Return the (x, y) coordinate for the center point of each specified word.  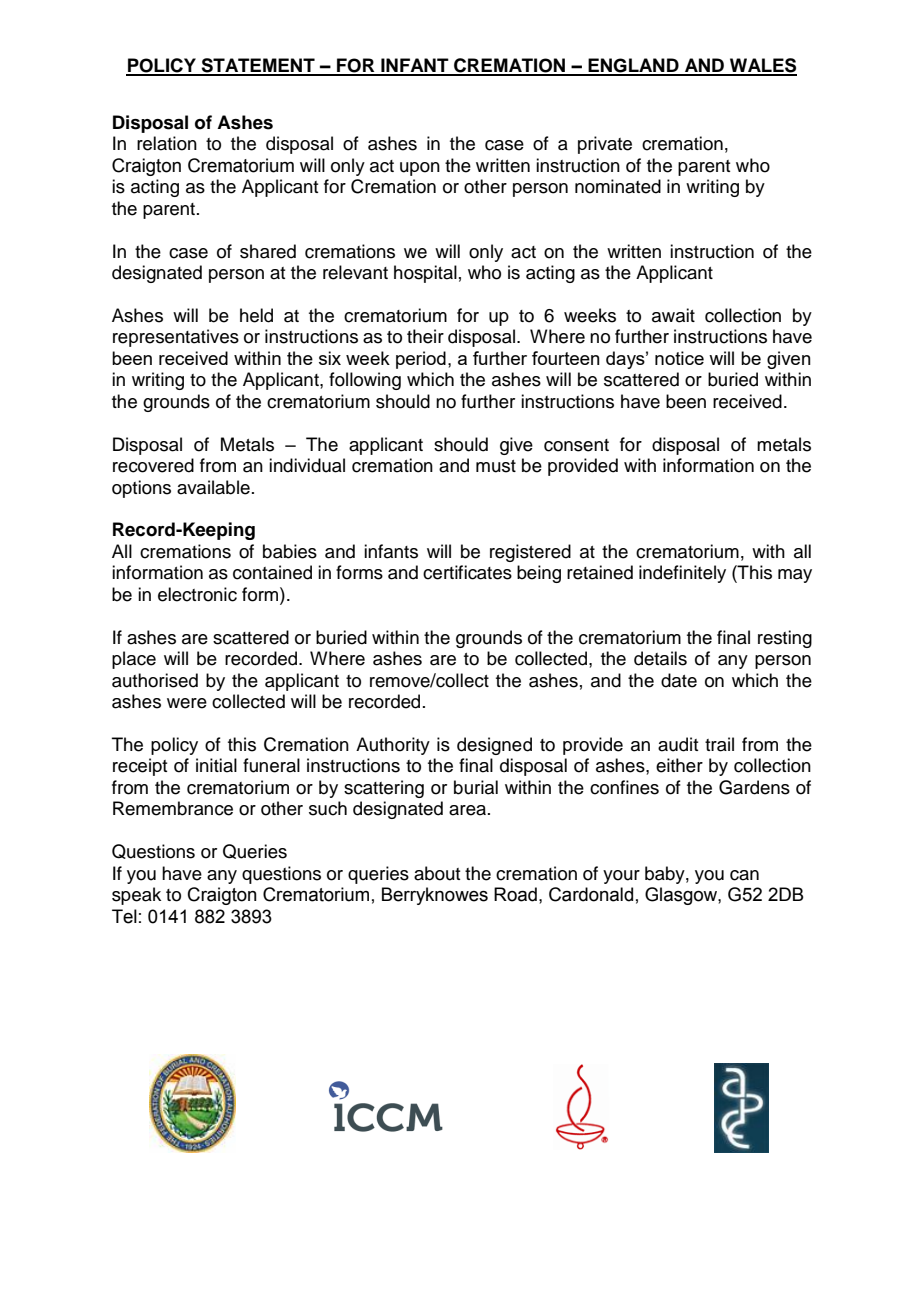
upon (420, 169)
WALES (762, 66)
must (496, 466)
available (213, 487)
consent (576, 445)
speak (136, 896)
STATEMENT (258, 66)
